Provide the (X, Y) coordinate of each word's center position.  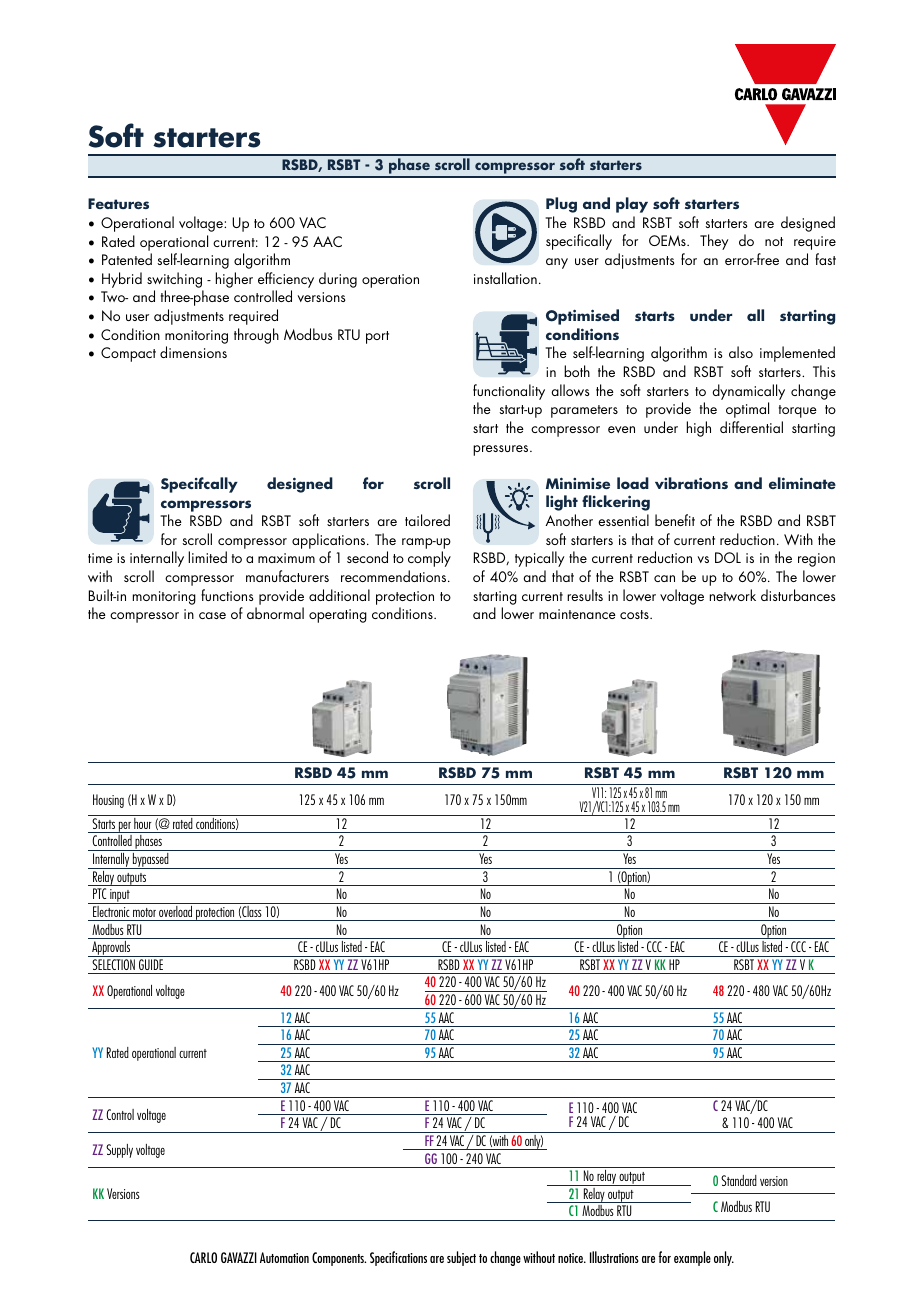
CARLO (203, 1257)
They (714, 242)
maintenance (577, 614)
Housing (108, 801)
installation (505, 278)
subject (461, 1258)
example (692, 1258)
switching (174, 280)
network (733, 595)
